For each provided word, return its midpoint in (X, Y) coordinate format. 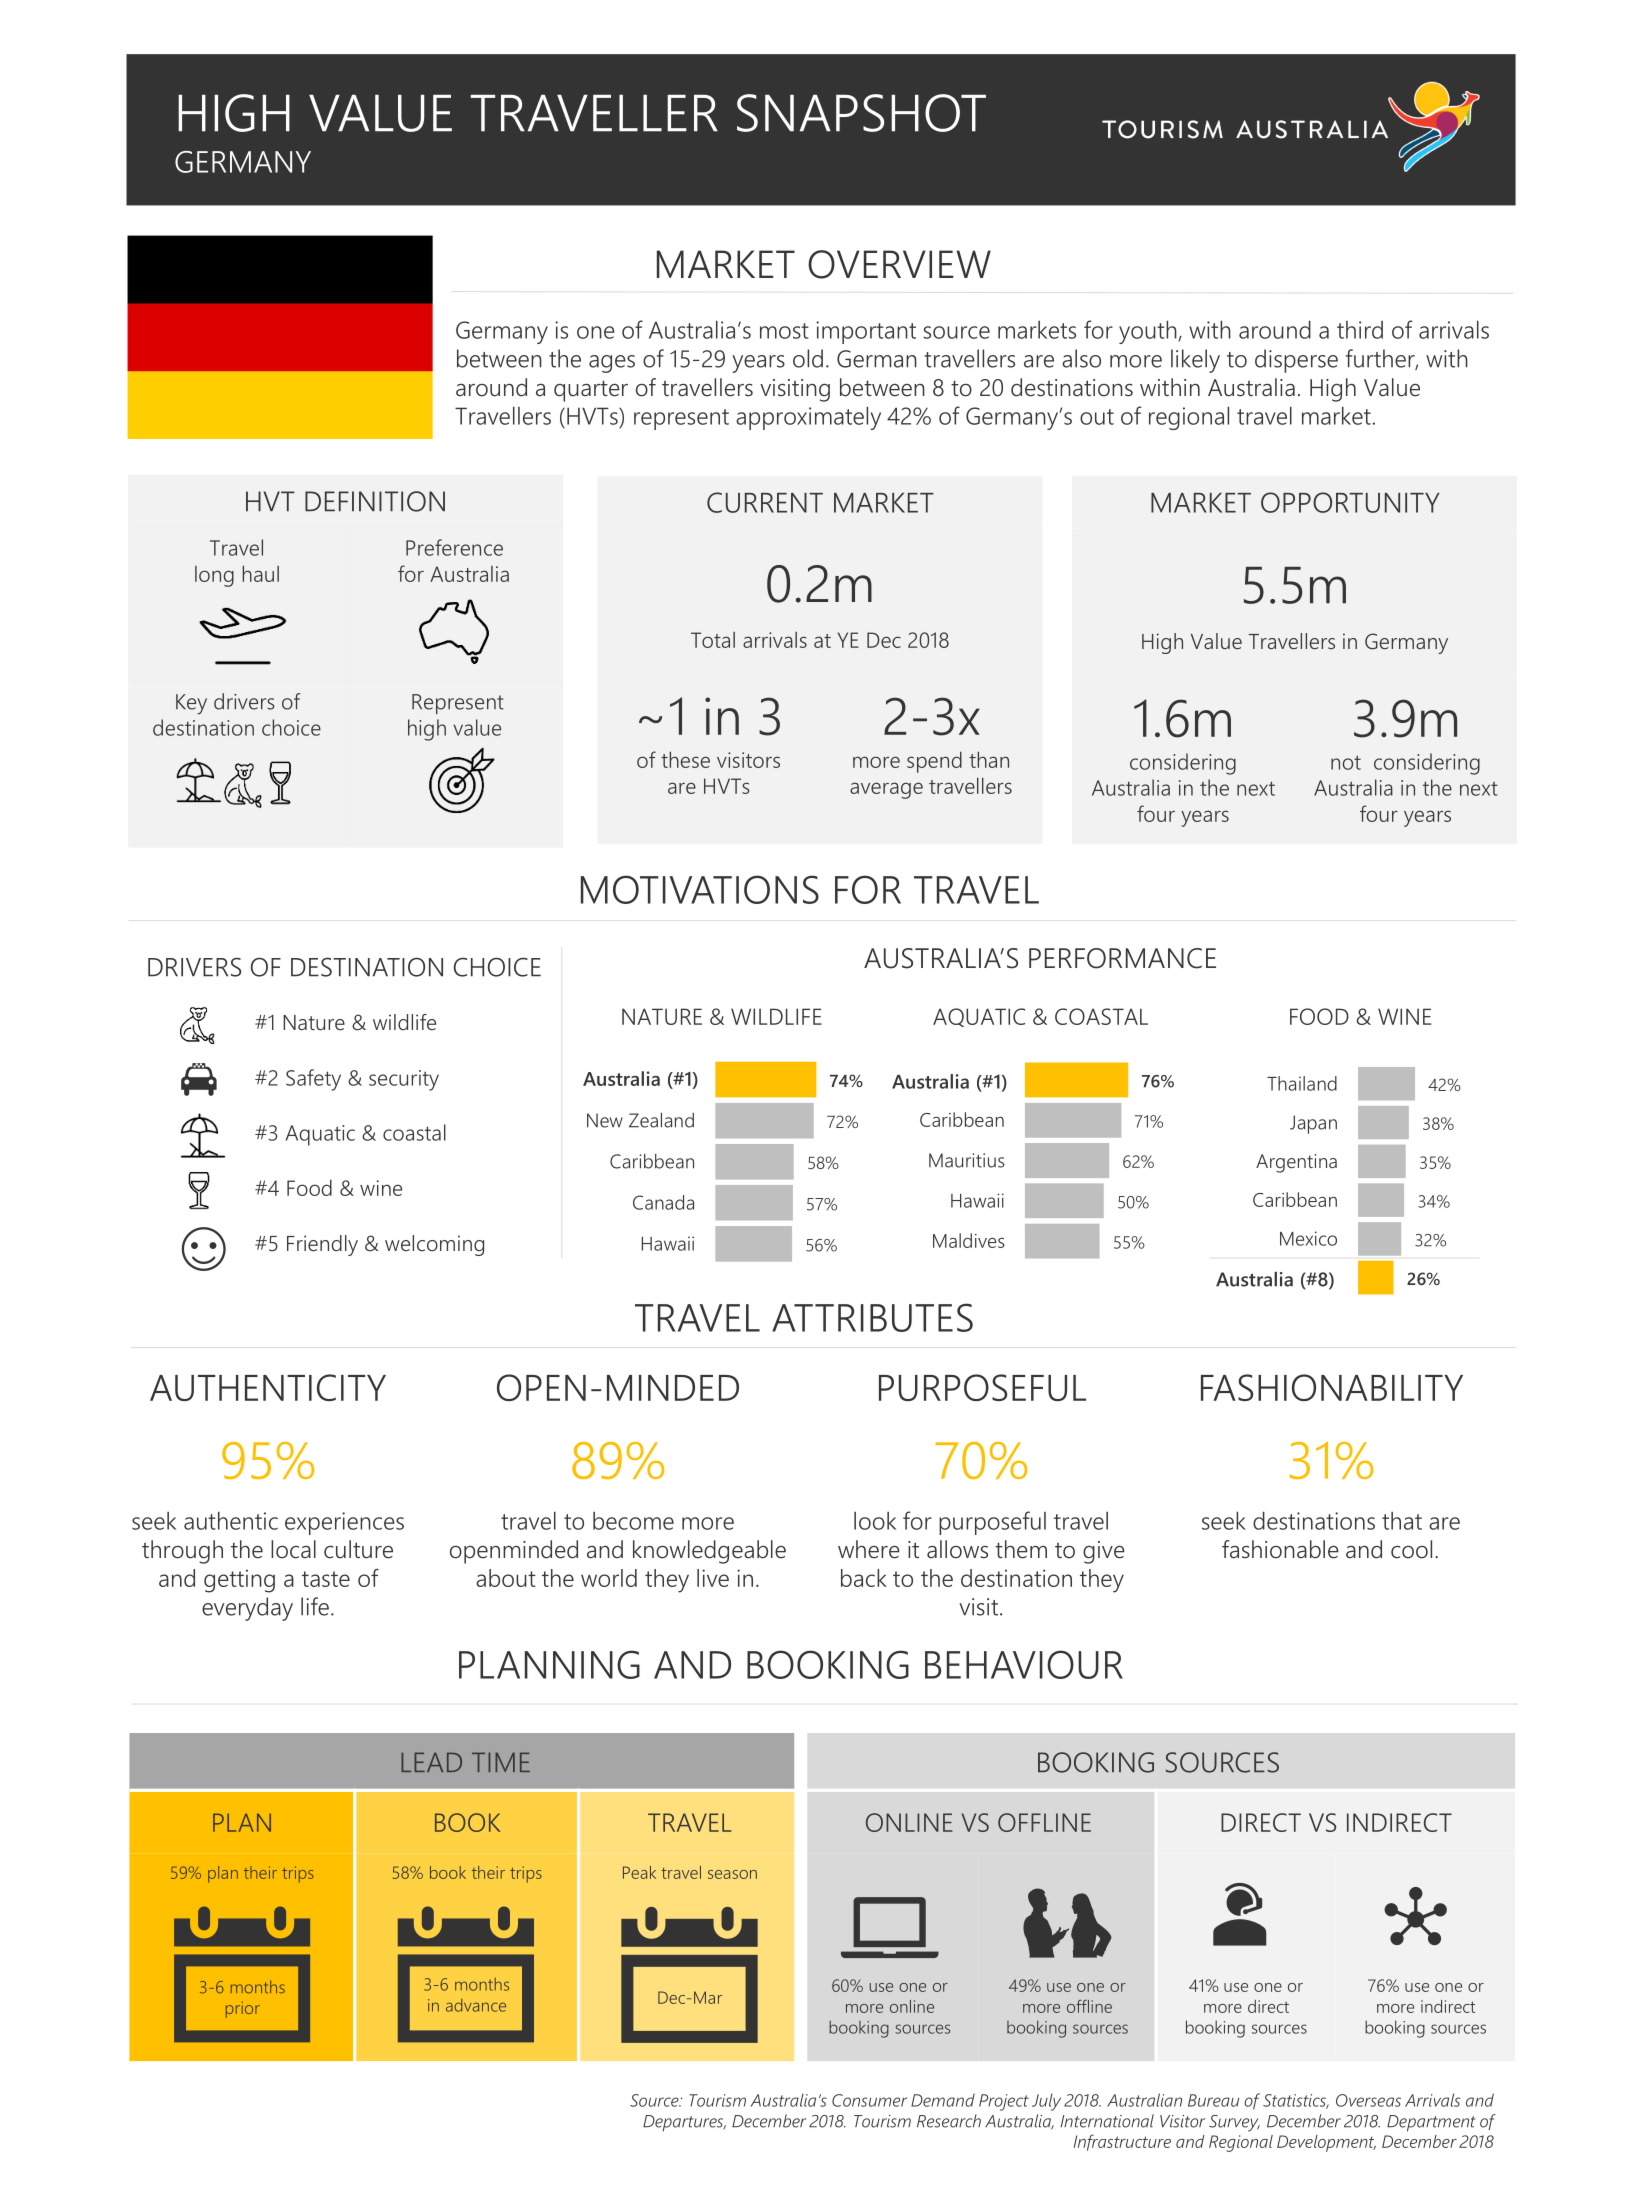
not (1346, 762)
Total (713, 640)
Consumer (869, 2100)
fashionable (1280, 1549)
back (864, 1578)
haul (260, 574)
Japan (1313, 1124)
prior (243, 2010)
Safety (313, 1080)
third (1360, 330)
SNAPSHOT (861, 113)
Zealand (661, 1120)
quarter (591, 391)
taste (326, 1579)
